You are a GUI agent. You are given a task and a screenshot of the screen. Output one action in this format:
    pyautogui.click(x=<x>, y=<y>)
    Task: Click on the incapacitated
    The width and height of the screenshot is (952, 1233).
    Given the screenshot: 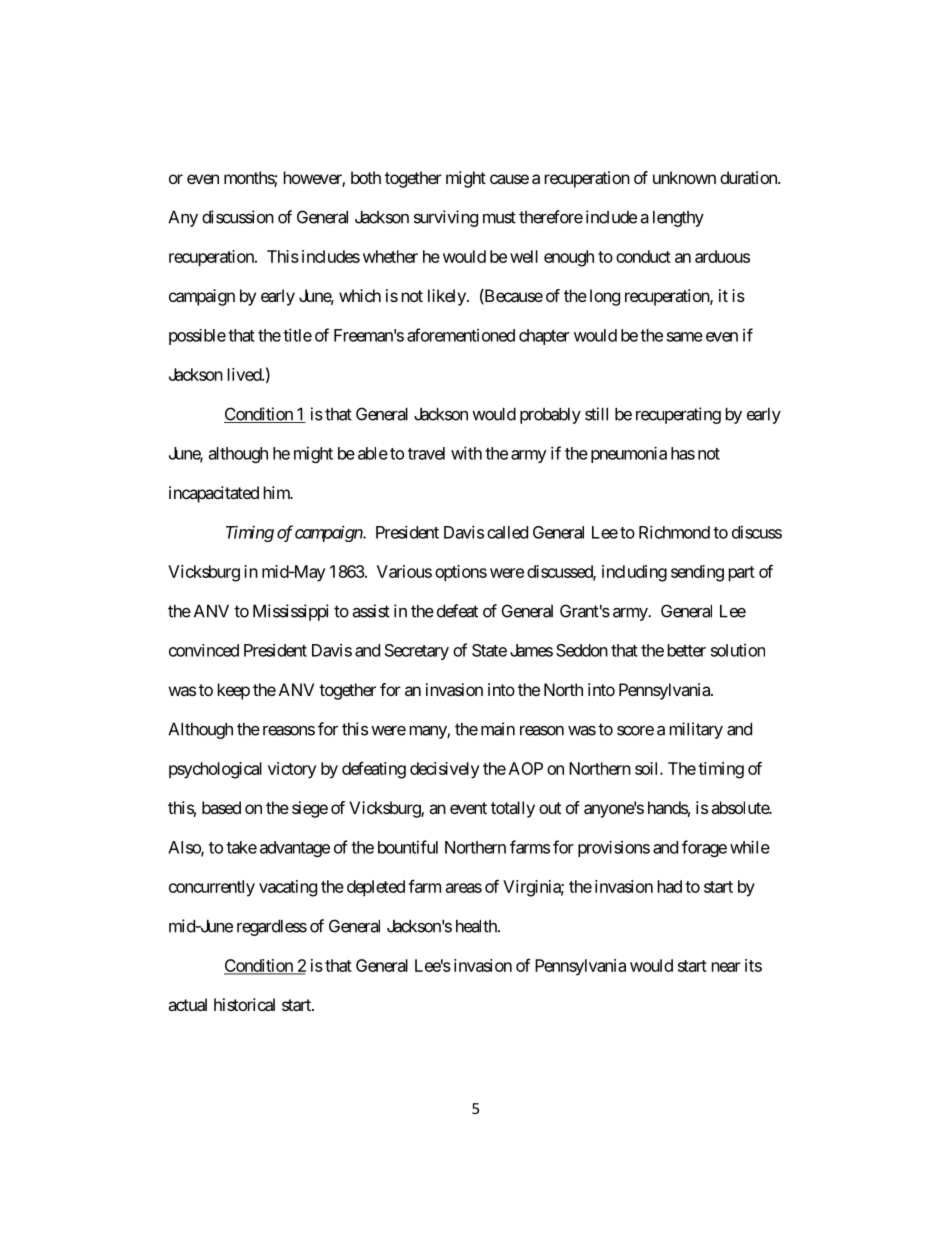 What is the action you would take?
    pyautogui.click(x=214, y=494)
